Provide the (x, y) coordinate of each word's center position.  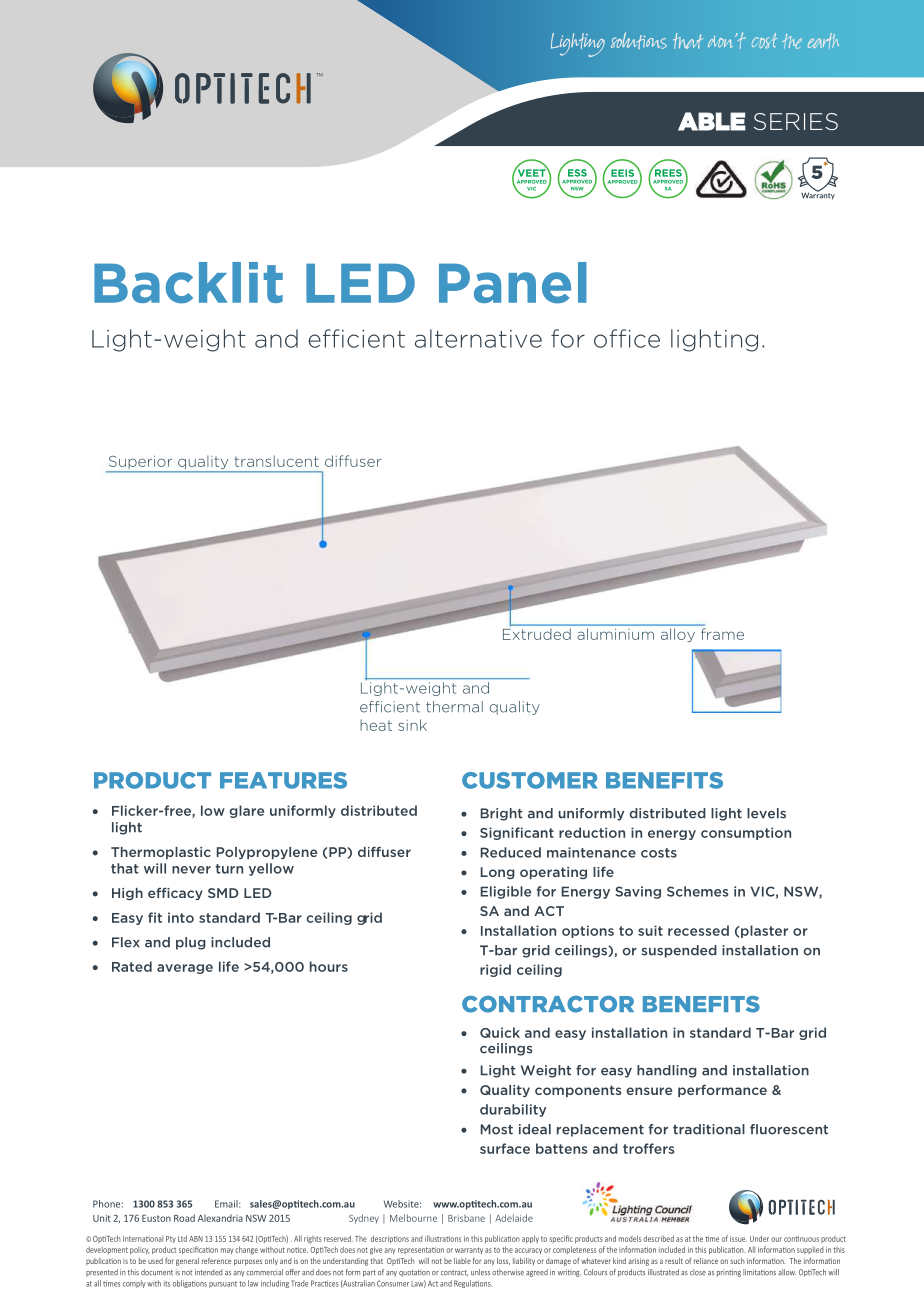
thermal (454, 707)
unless (480, 1272)
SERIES (796, 121)
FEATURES (283, 780)
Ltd (182, 1238)
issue (738, 1239)
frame (722, 634)
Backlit (188, 282)
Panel (513, 283)
